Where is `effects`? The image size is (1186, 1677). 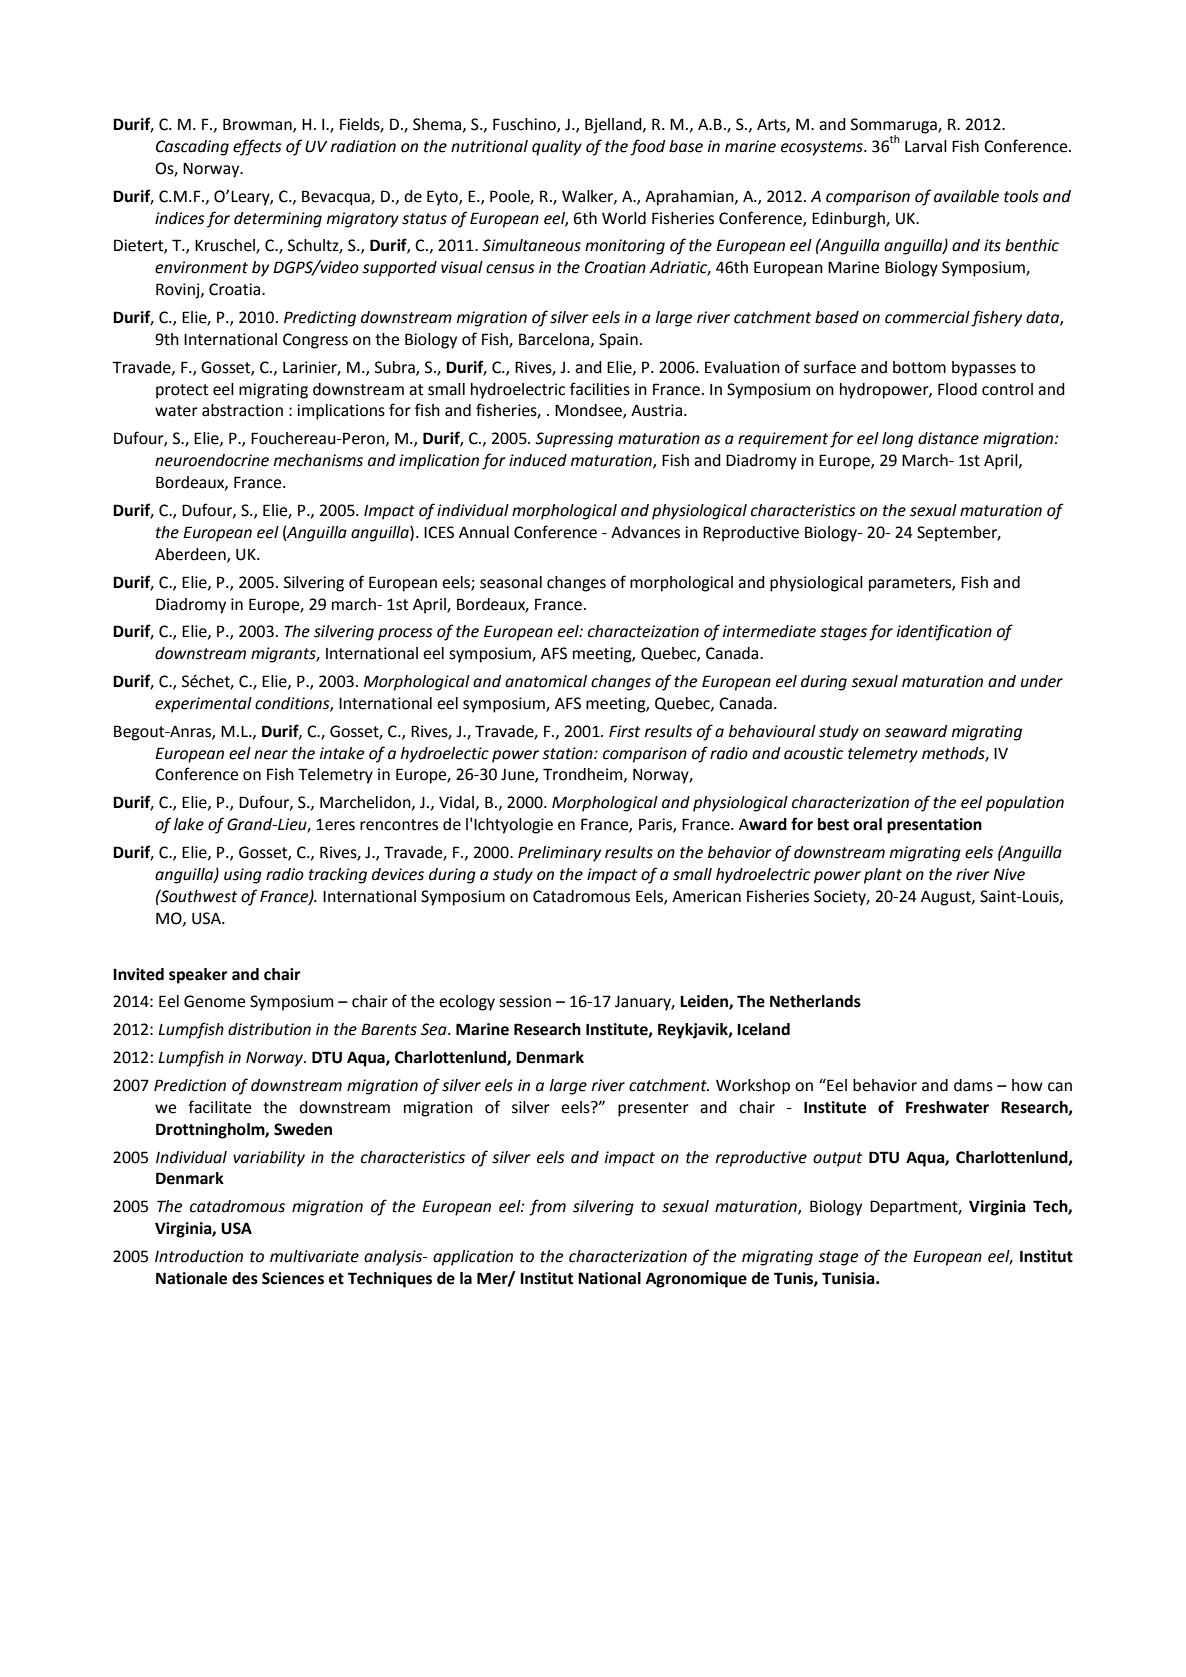
effects is located at coordinates (257, 147).
